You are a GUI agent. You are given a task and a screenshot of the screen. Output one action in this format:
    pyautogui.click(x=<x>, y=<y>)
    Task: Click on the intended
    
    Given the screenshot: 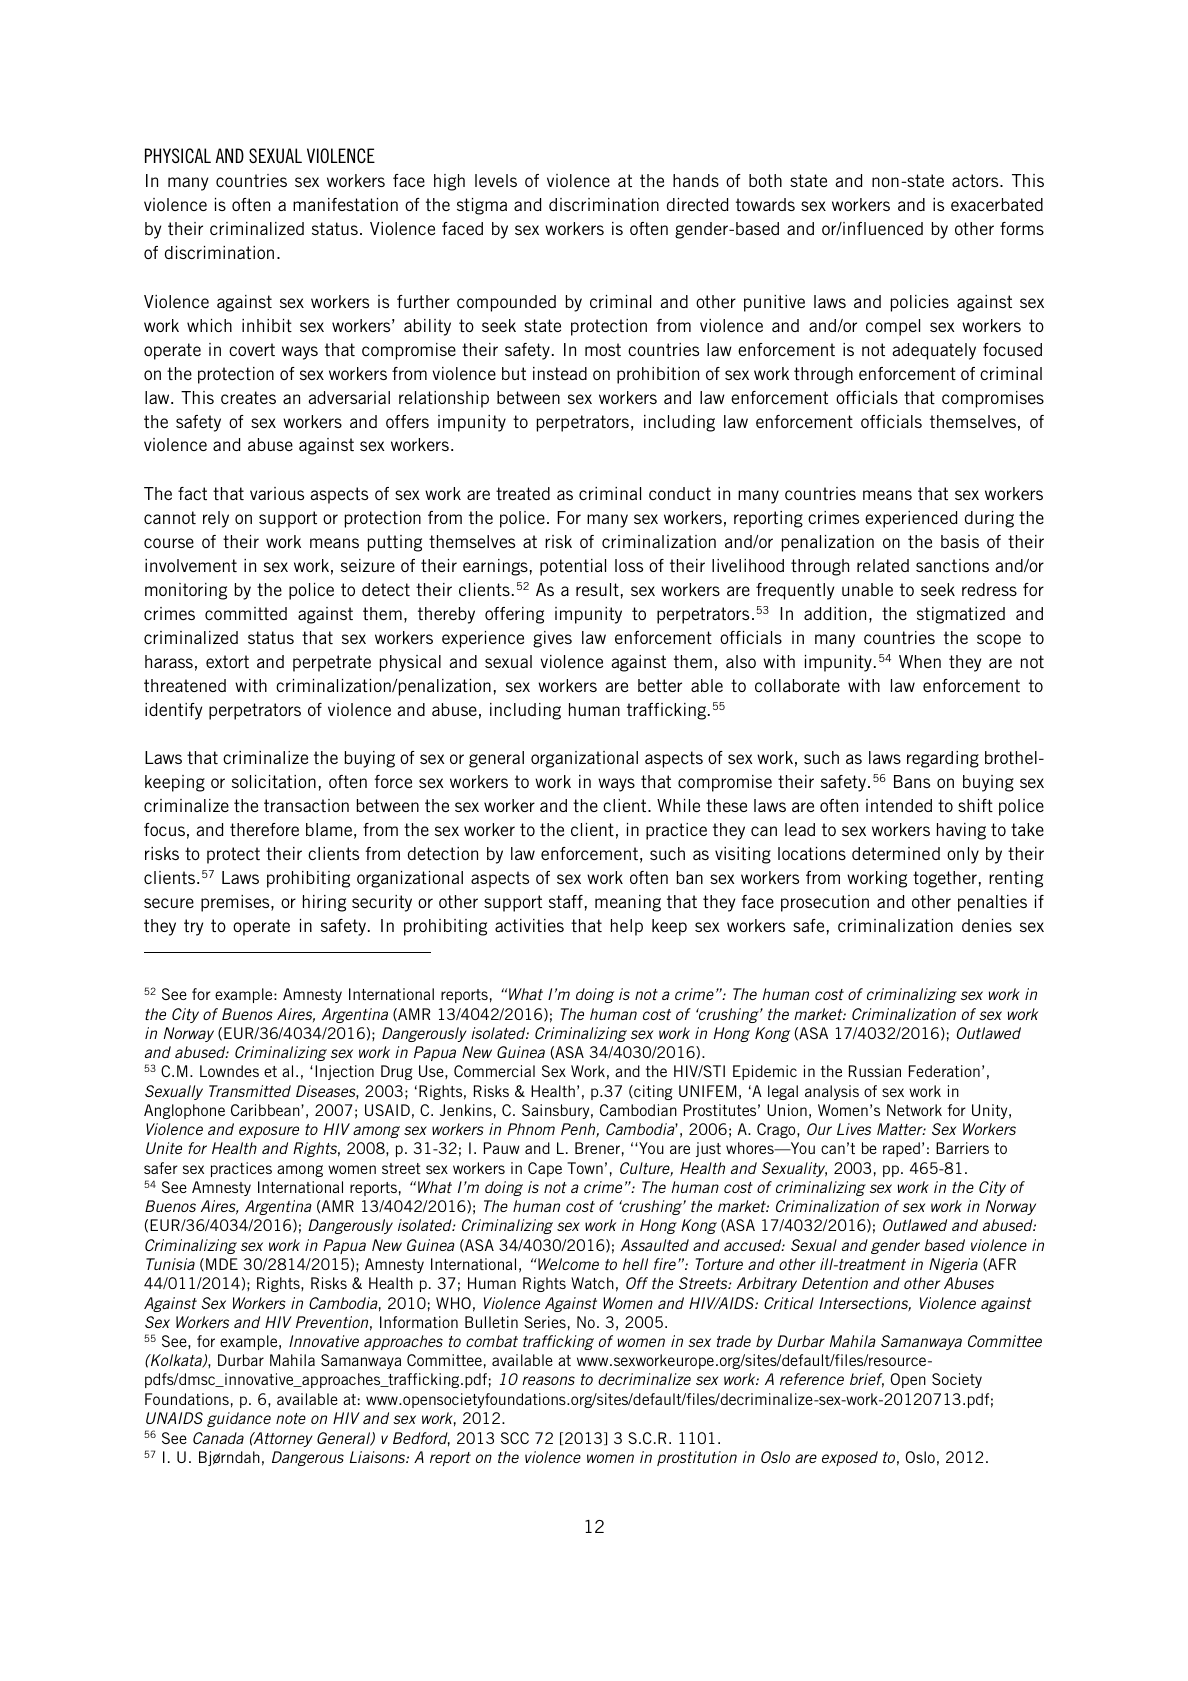 What is the action you would take?
    pyautogui.click(x=899, y=805)
